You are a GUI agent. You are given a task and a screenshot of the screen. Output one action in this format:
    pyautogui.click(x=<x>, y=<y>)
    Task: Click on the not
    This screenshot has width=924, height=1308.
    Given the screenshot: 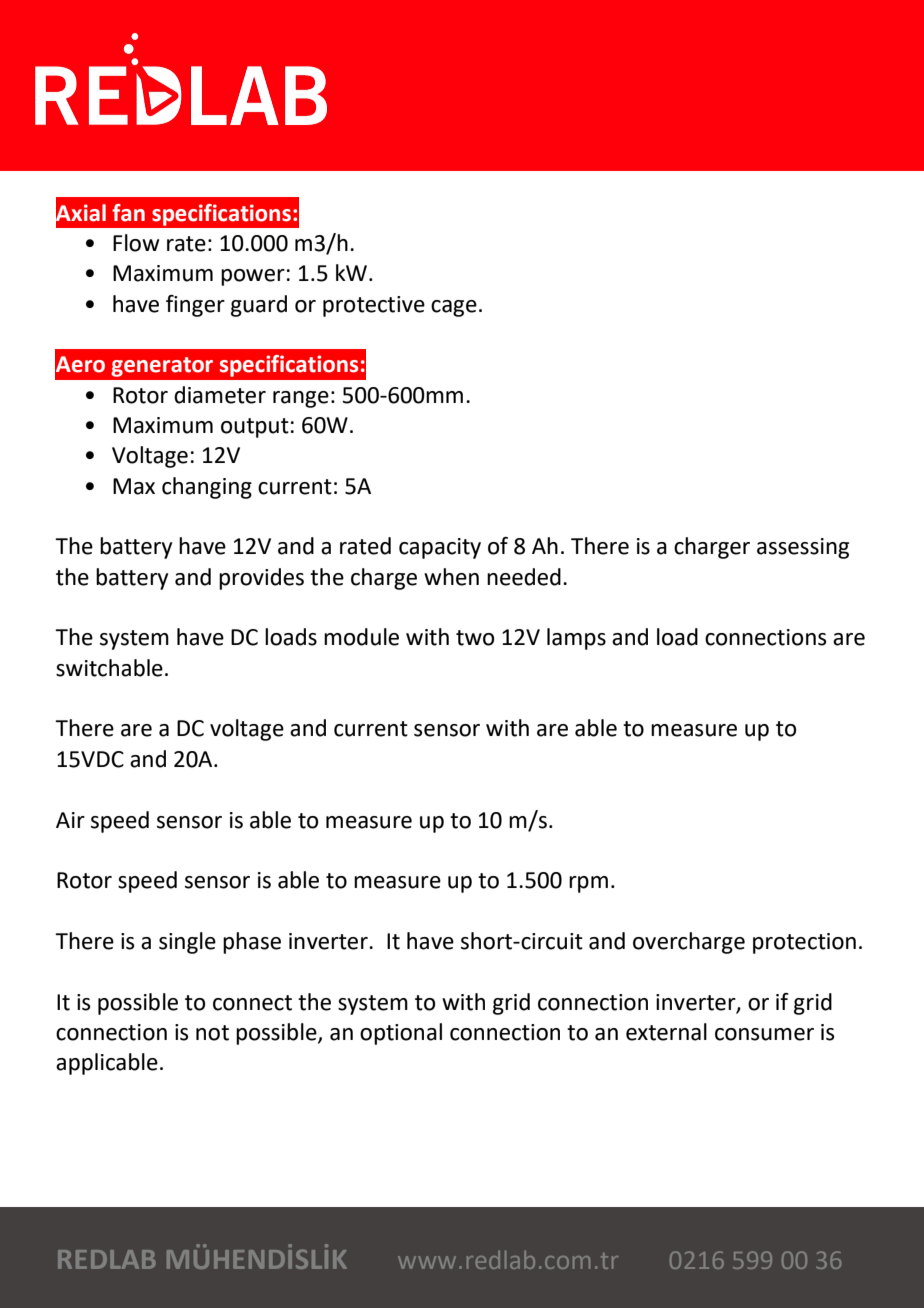 What is the action you would take?
    pyautogui.click(x=212, y=1033)
